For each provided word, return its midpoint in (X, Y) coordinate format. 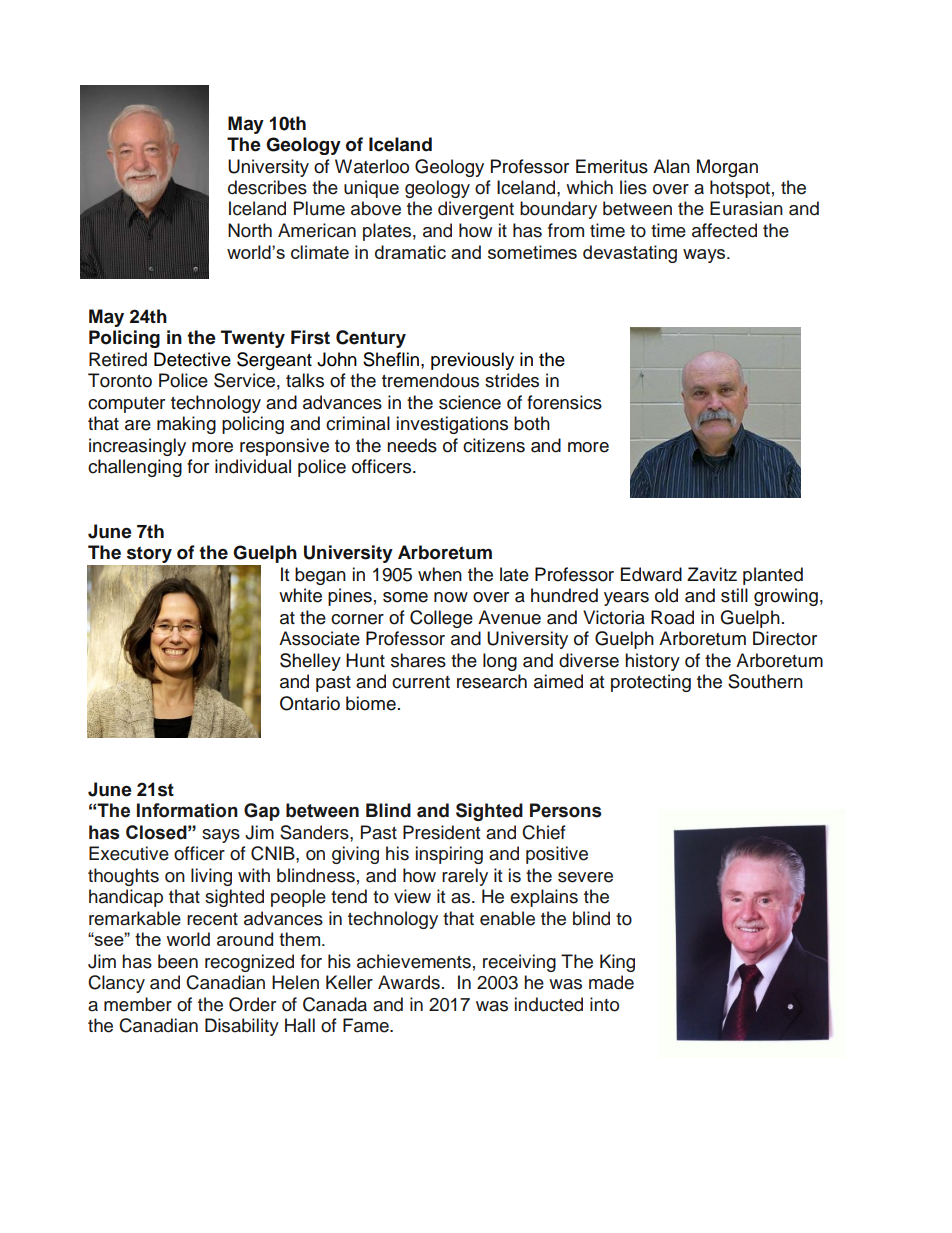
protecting (651, 683)
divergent (476, 210)
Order (252, 1004)
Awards (409, 982)
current (421, 682)
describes (267, 187)
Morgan (727, 168)
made (611, 982)
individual (253, 466)
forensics (564, 402)
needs (412, 445)
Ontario (310, 703)
